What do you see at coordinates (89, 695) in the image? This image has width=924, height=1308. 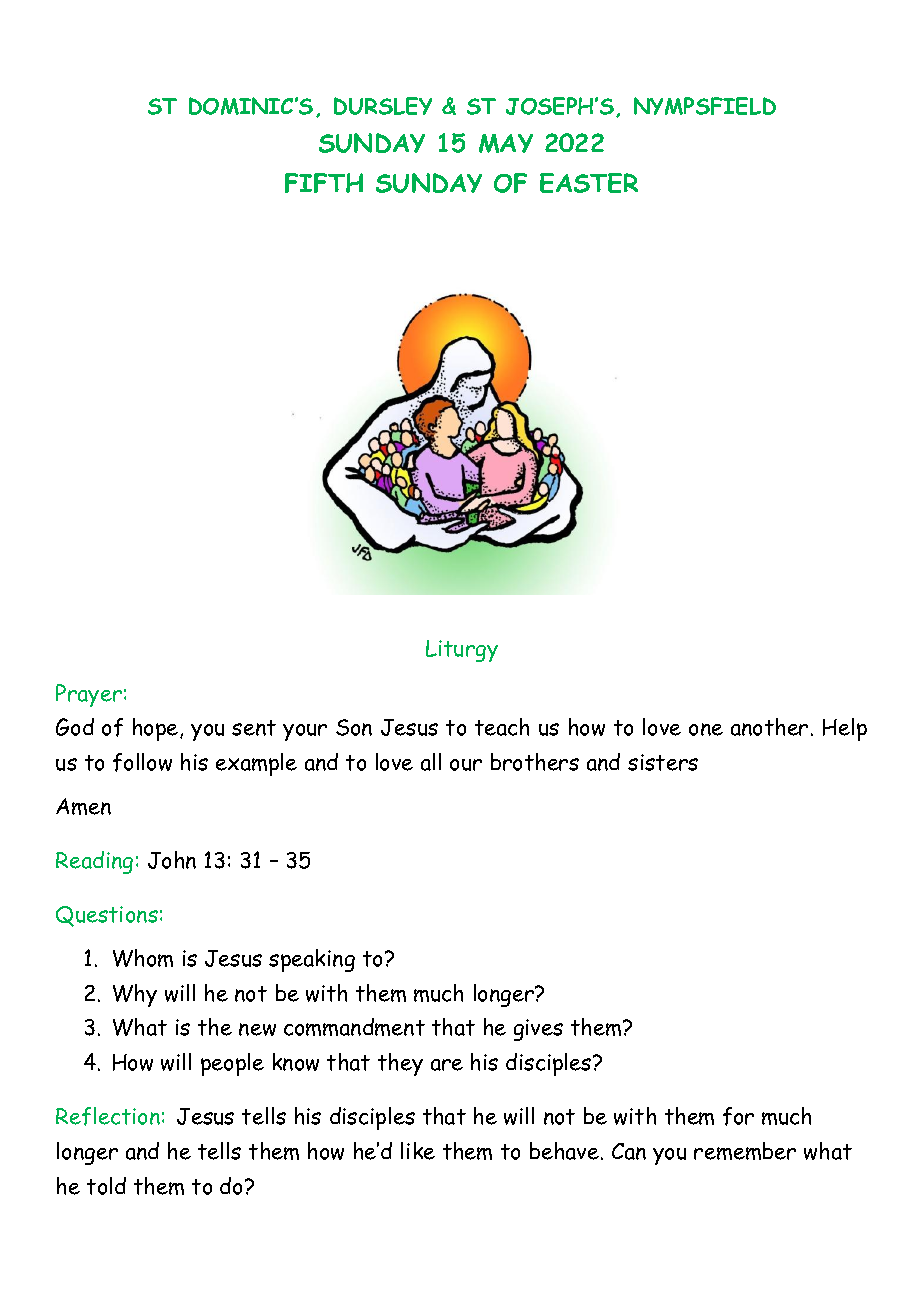 I see `Prayer` at bounding box center [89, 695].
